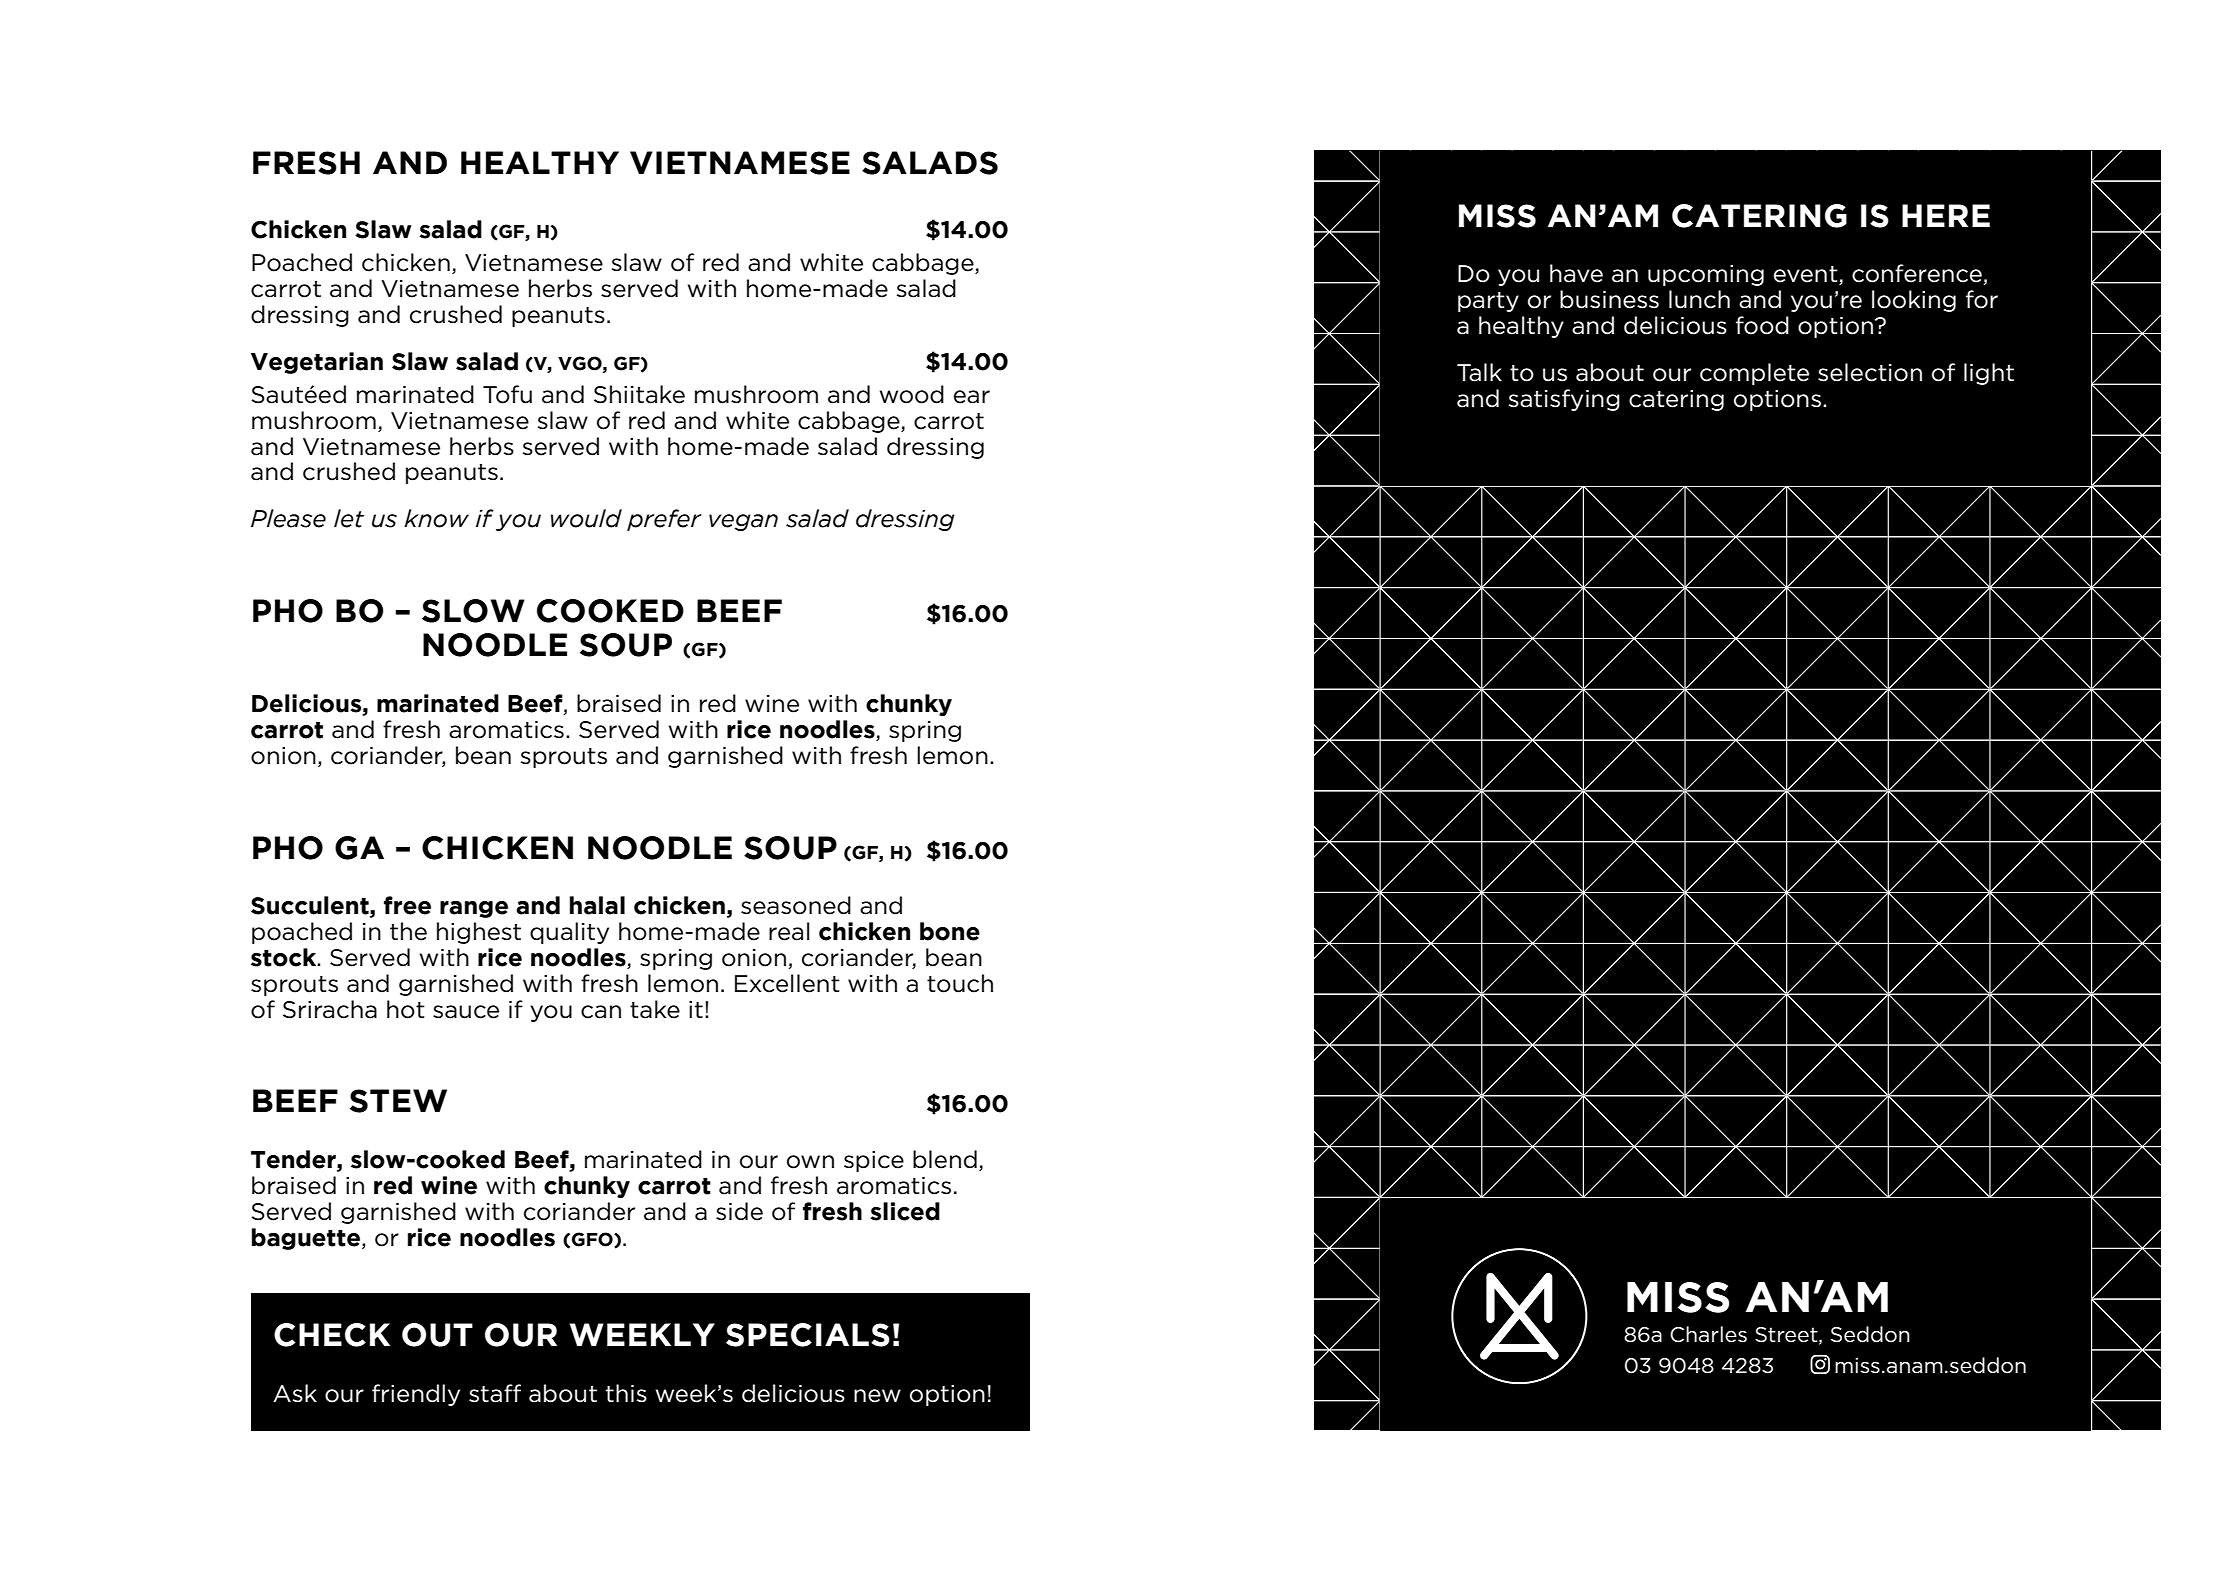 The width and height of the screenshot is (2236, 1581). I want to click on party, so click(1488, 302).
